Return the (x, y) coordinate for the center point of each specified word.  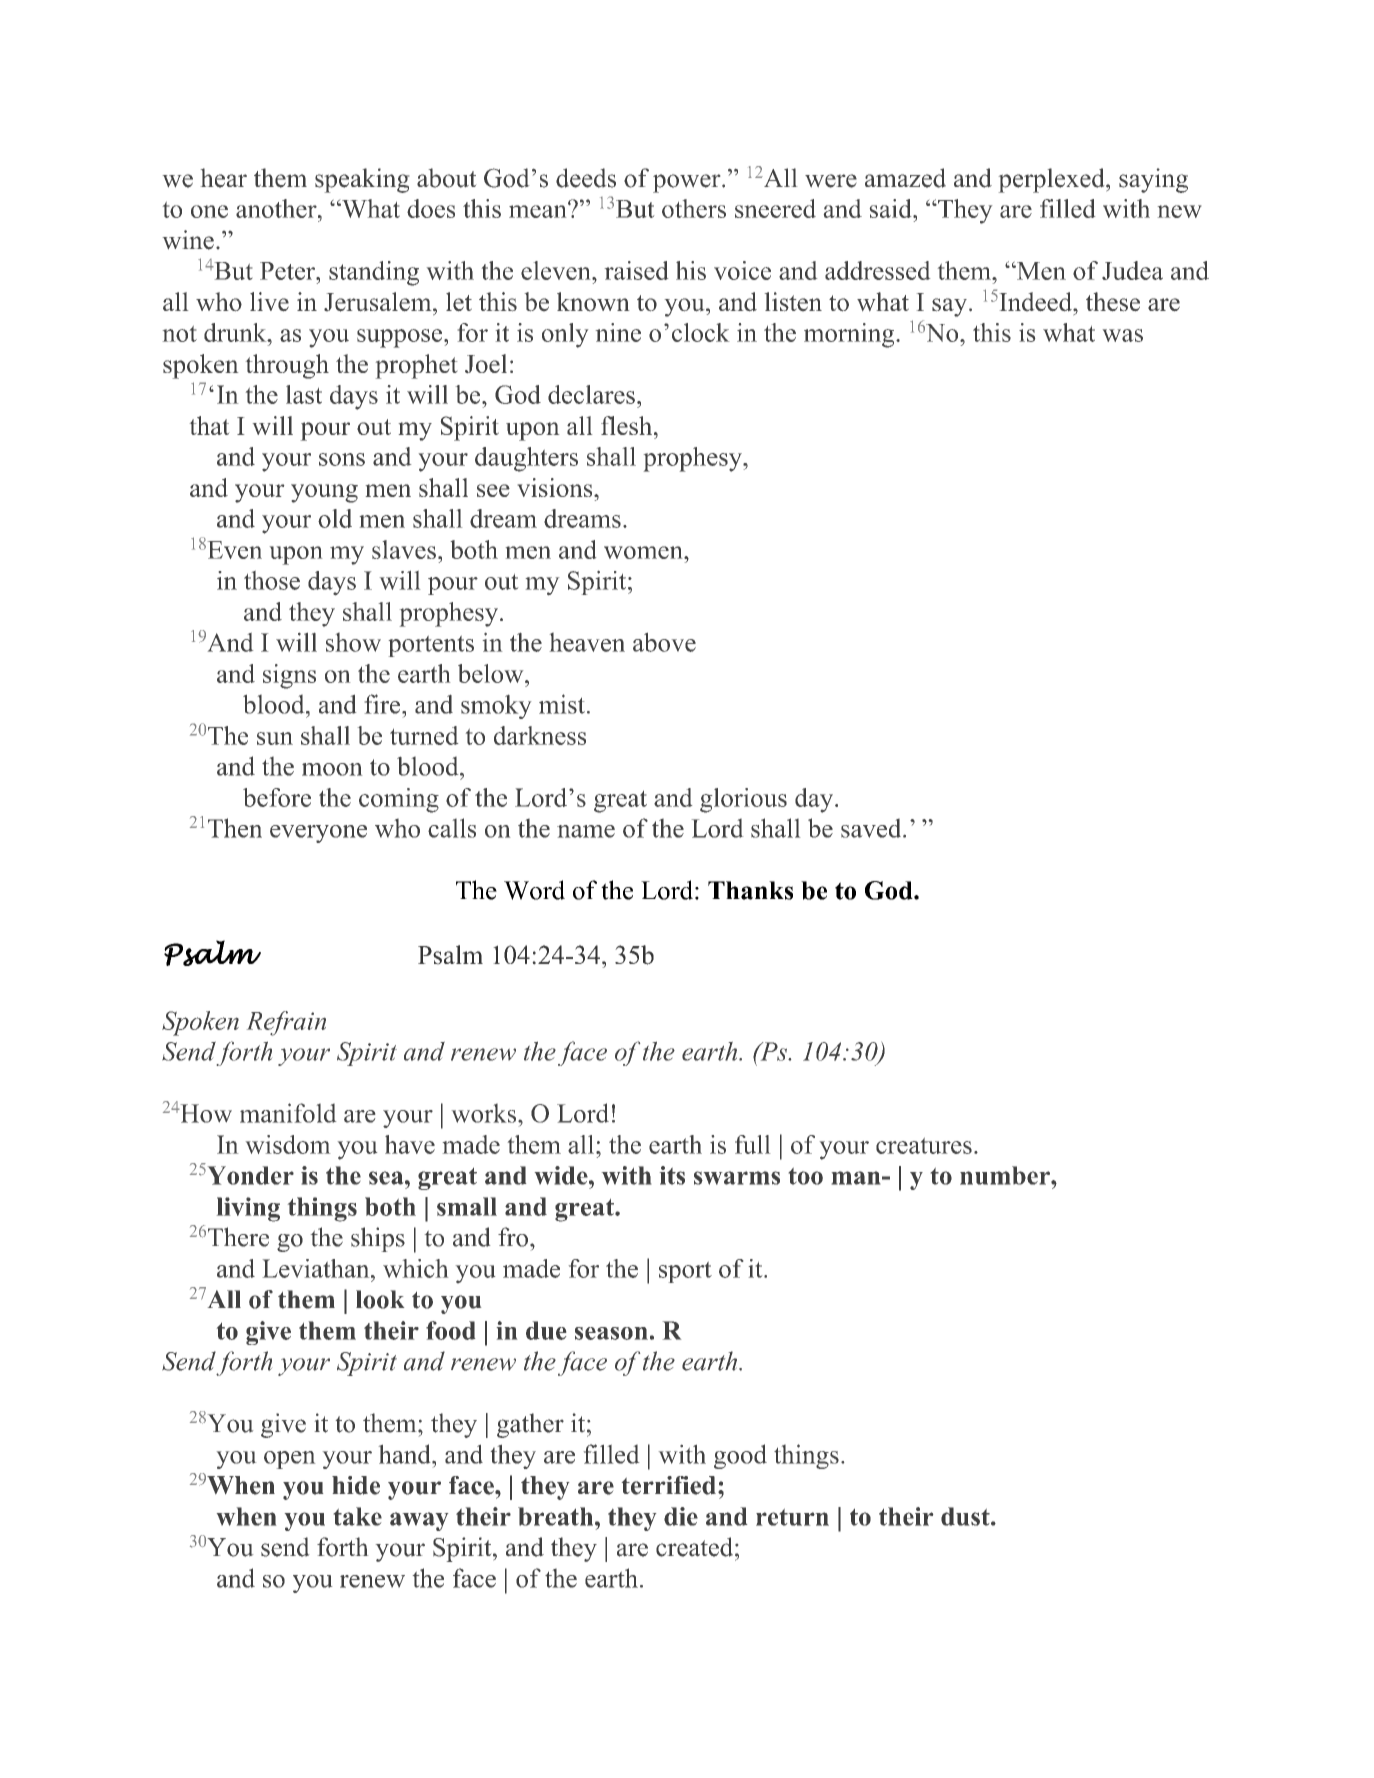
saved (872, 828)
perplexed (1053, 180)
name (586, 831)
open (289, 1460)
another (277, 208)
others (694, 208)
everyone (318, 834)
